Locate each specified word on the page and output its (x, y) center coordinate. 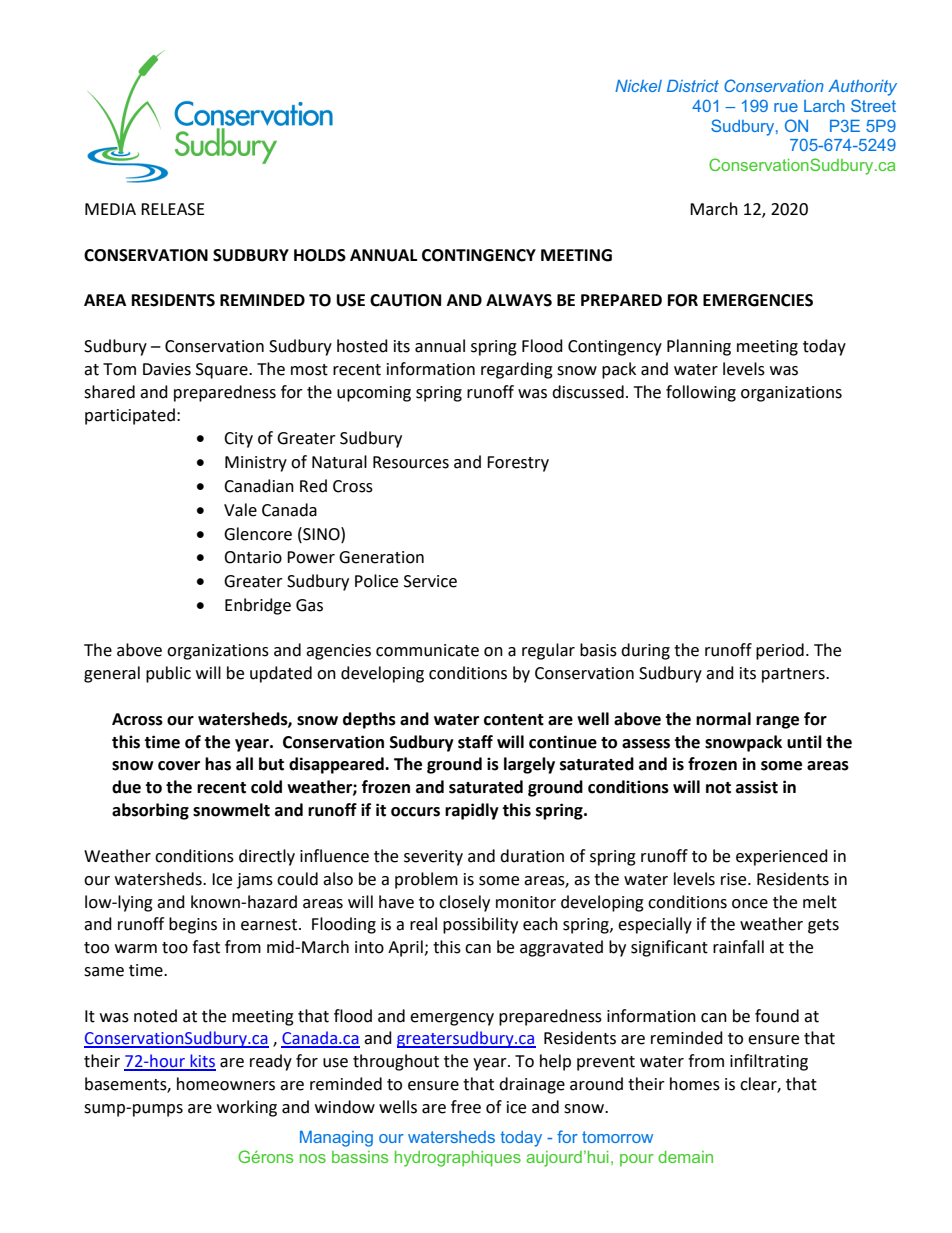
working (247, 1108)
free (466, 1107)
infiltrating (769, 1062)
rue (786, 107)
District (693, 86)
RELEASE (173, 209)
